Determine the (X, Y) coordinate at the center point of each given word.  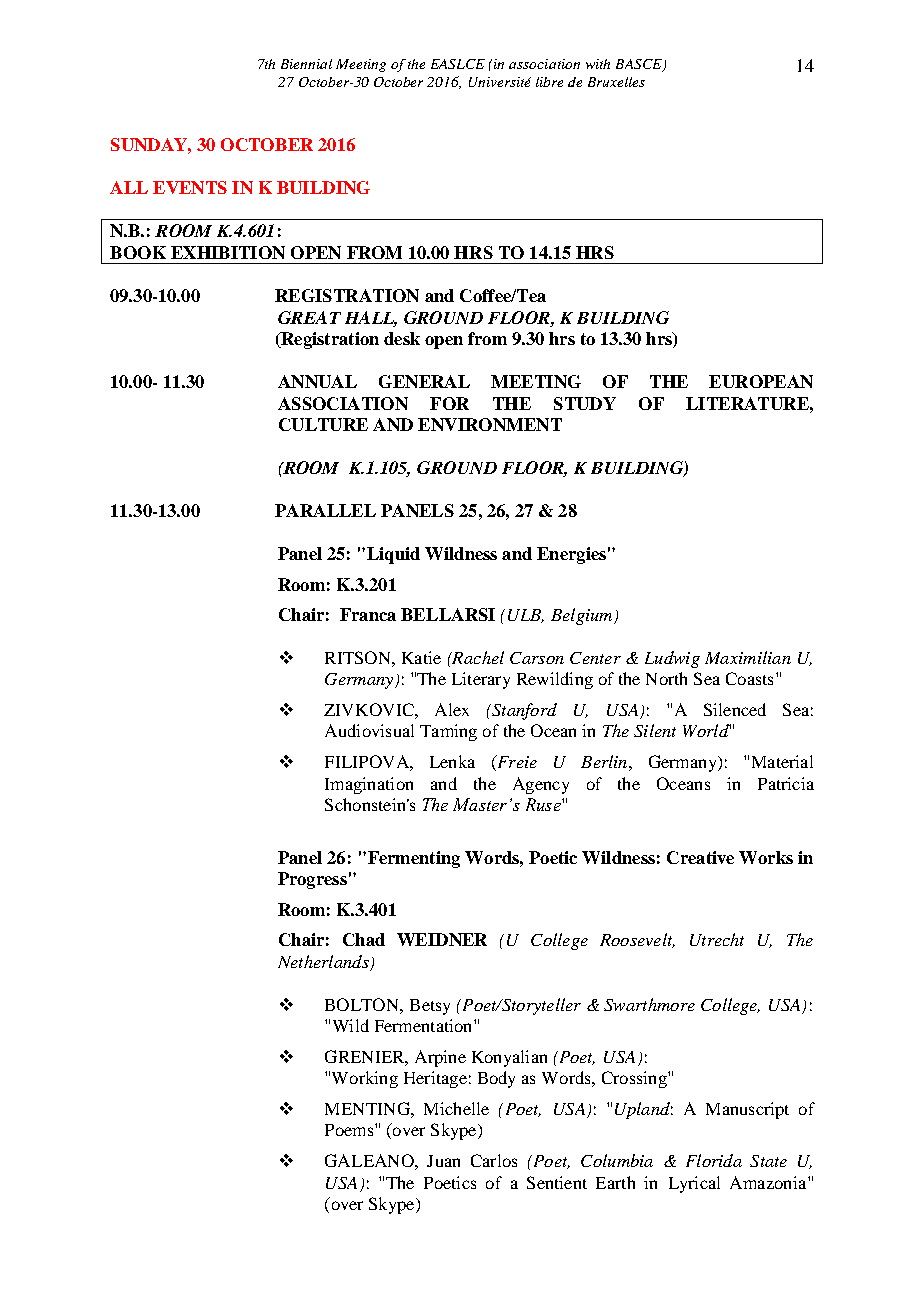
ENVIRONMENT (490, 424)
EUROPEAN (761, 381)
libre (549, 82)
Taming (448, 732)
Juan (443, 1161)
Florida (714, 1160)
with (598, 64)
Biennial (306, 64)
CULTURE (323, 424)
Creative (700, 857)
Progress (312, 880)
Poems (350, 1130)
